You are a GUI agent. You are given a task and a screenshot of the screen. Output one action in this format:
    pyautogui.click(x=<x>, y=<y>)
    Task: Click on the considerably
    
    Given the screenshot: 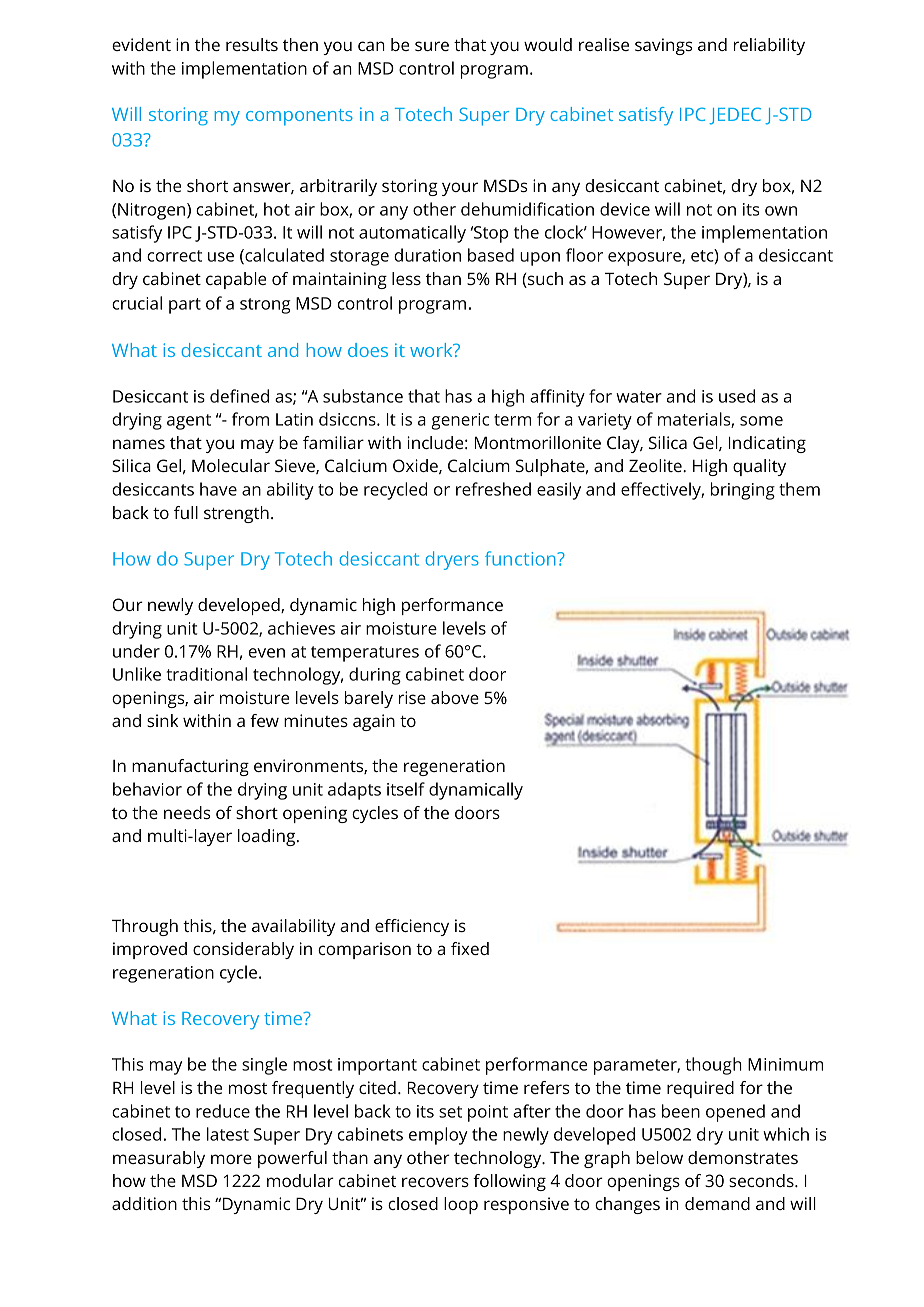 What is the action you would take?
    pyautogui.click(x=243, y=950)
